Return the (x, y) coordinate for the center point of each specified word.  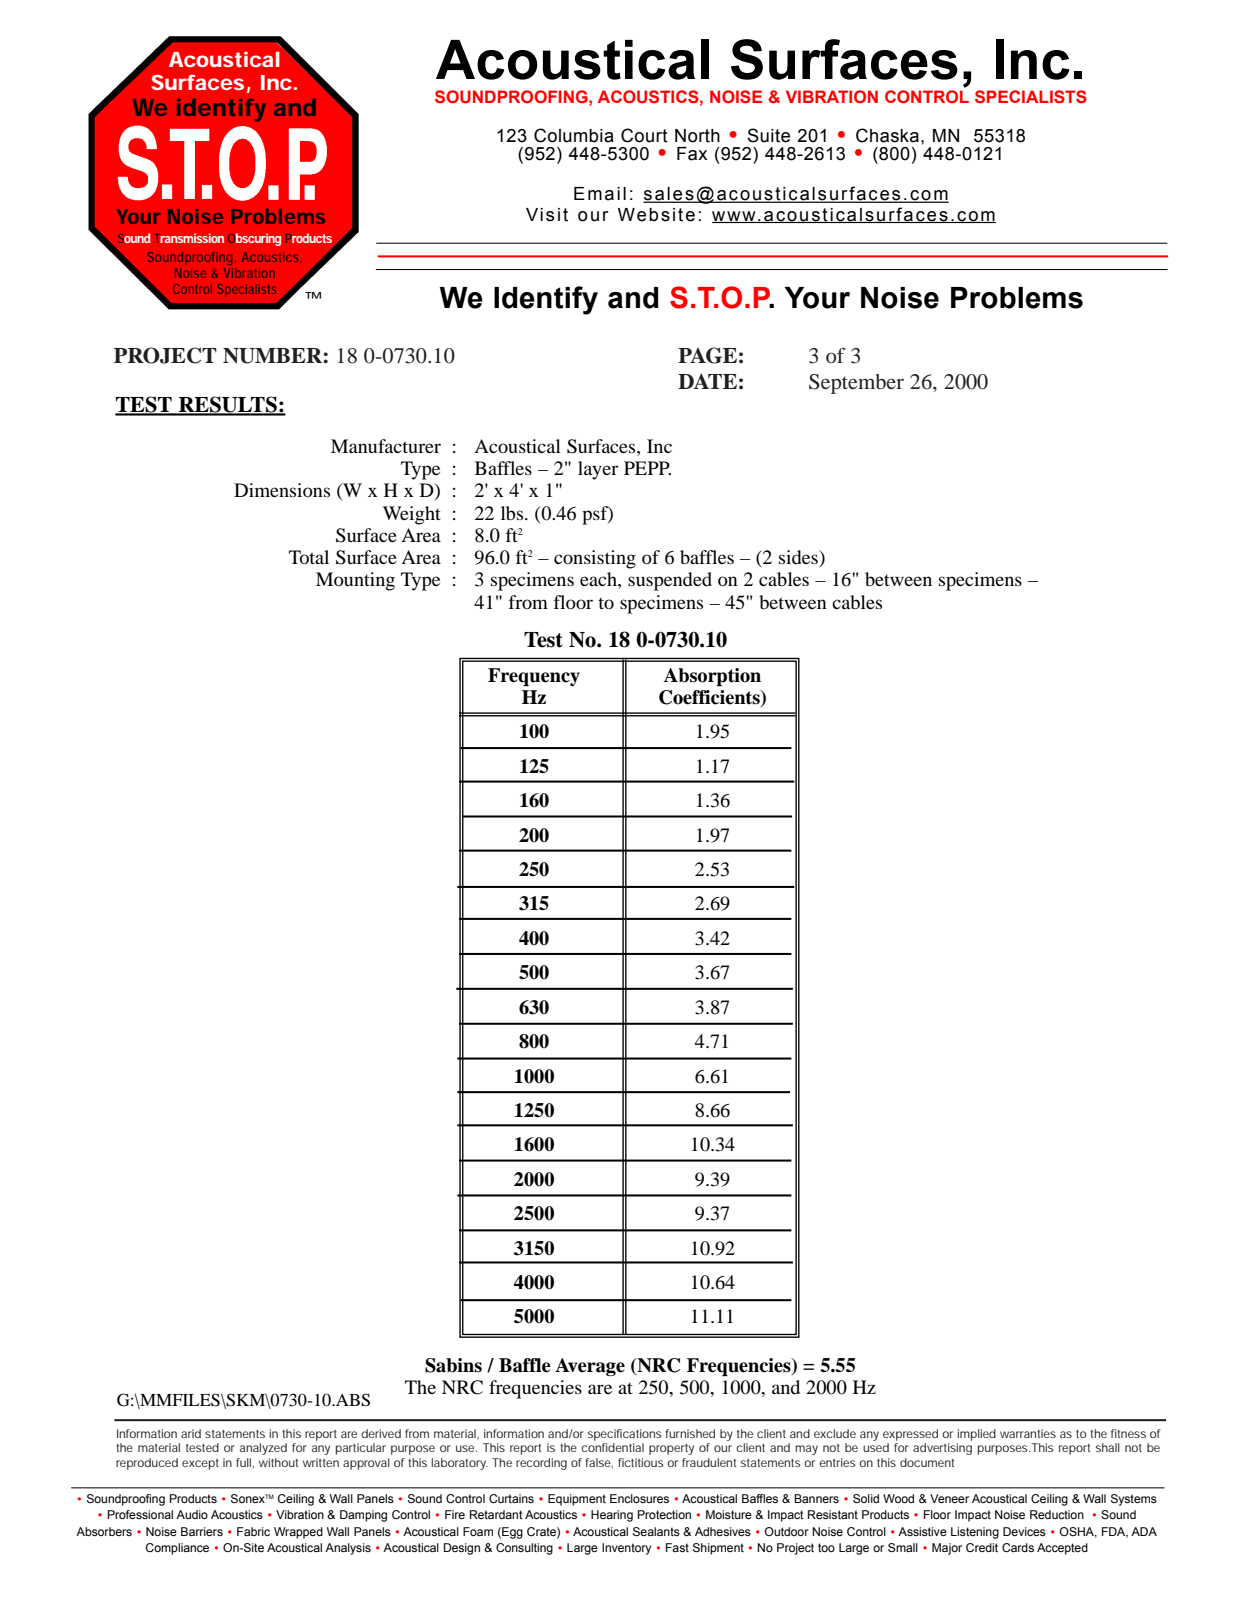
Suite (768, 135)
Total (309, 557)
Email (600, 194)
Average (590, 1367)
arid (191, 1433)
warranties (1028, 1433)
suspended (670, 581)
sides (799, 557)
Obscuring (254, 239)
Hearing (612, 1516)
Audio (192, 1514)
